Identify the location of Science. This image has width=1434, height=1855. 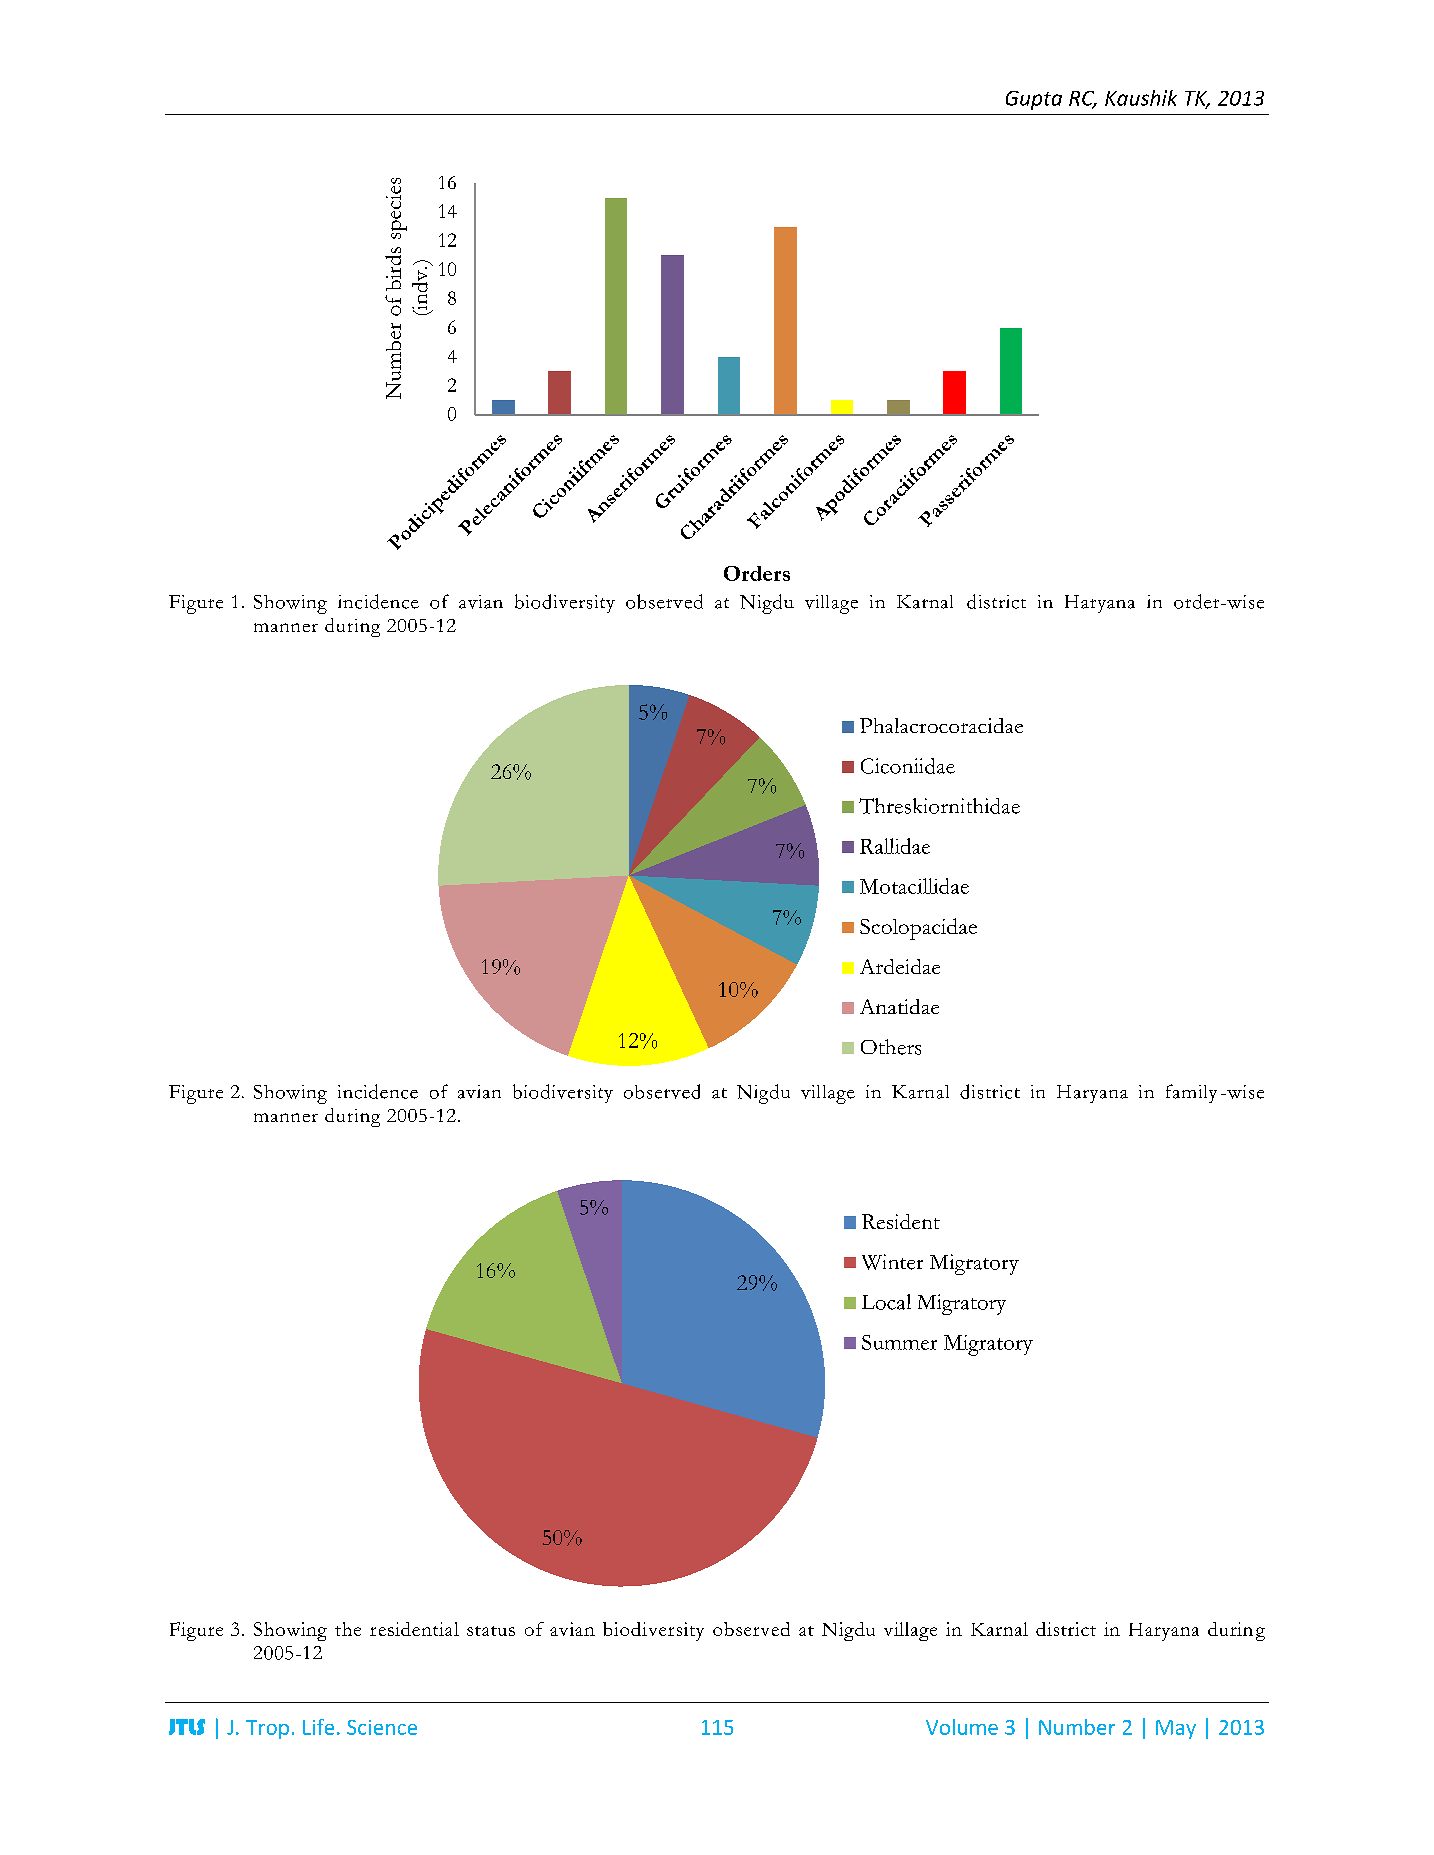
(382, 1727).
